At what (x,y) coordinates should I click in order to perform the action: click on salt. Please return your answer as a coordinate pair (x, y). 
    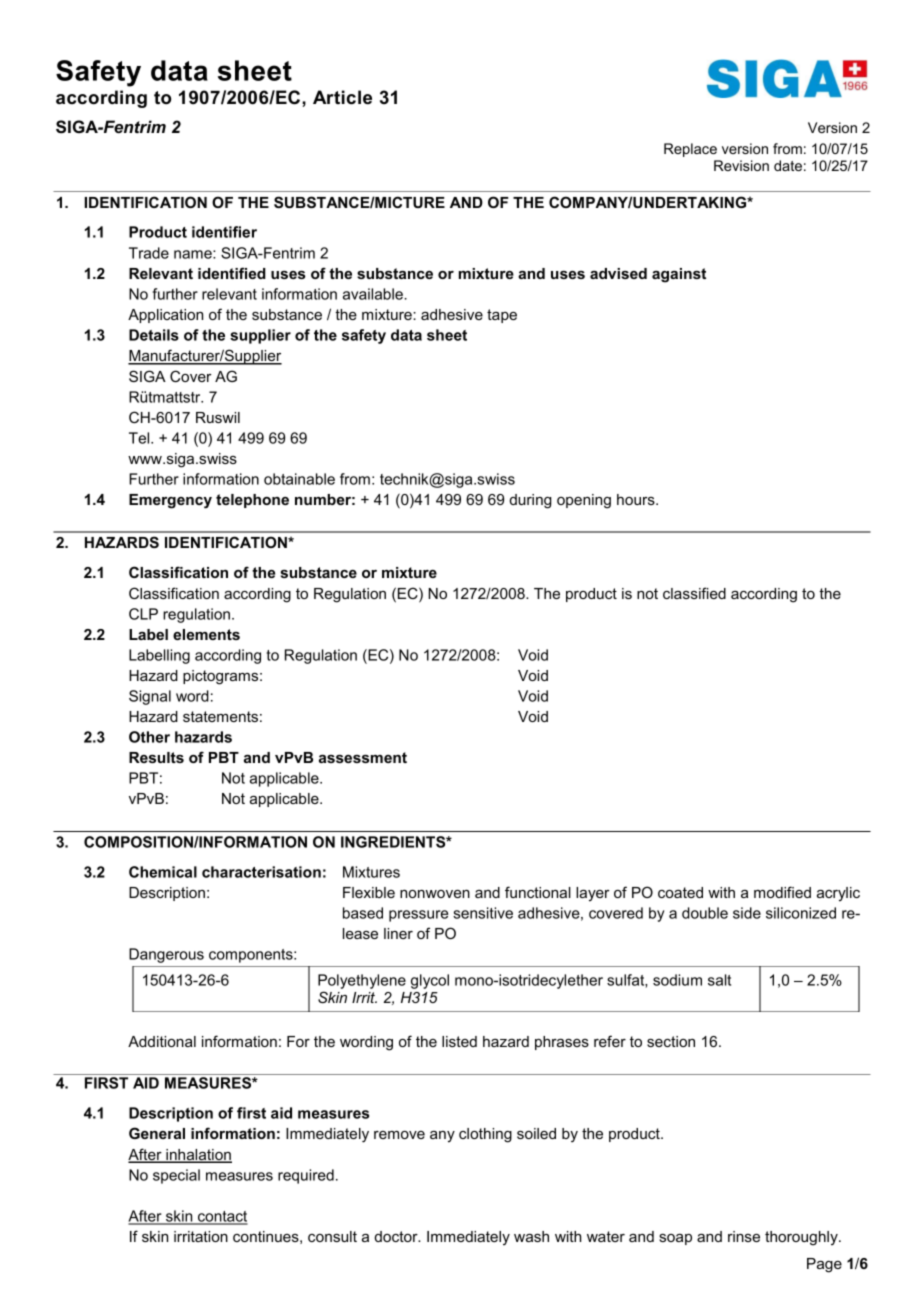
    Looking at the image, I should click on (719, 980).
